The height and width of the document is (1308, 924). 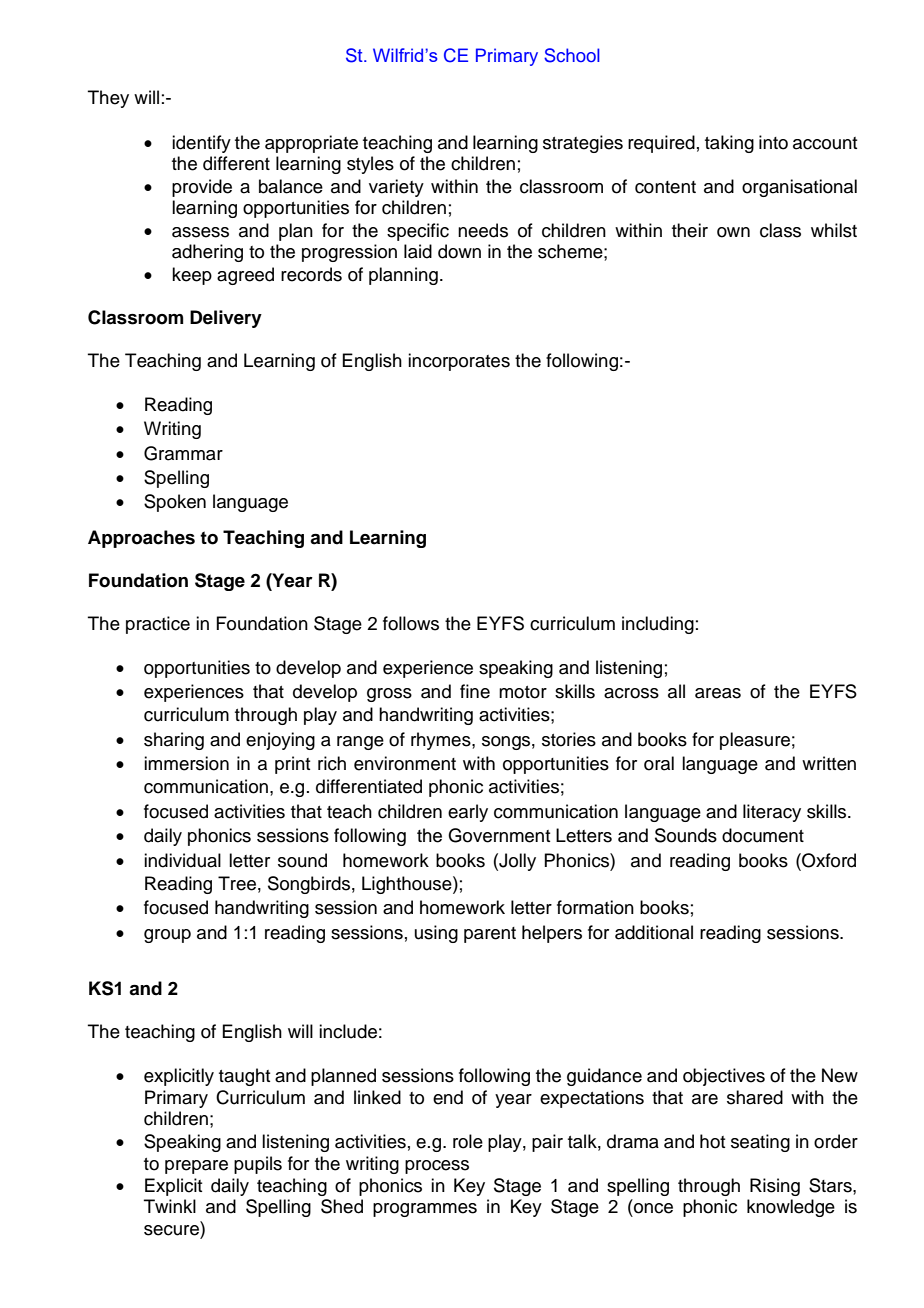 I want to click on practice, so click(x=158, y=625).
